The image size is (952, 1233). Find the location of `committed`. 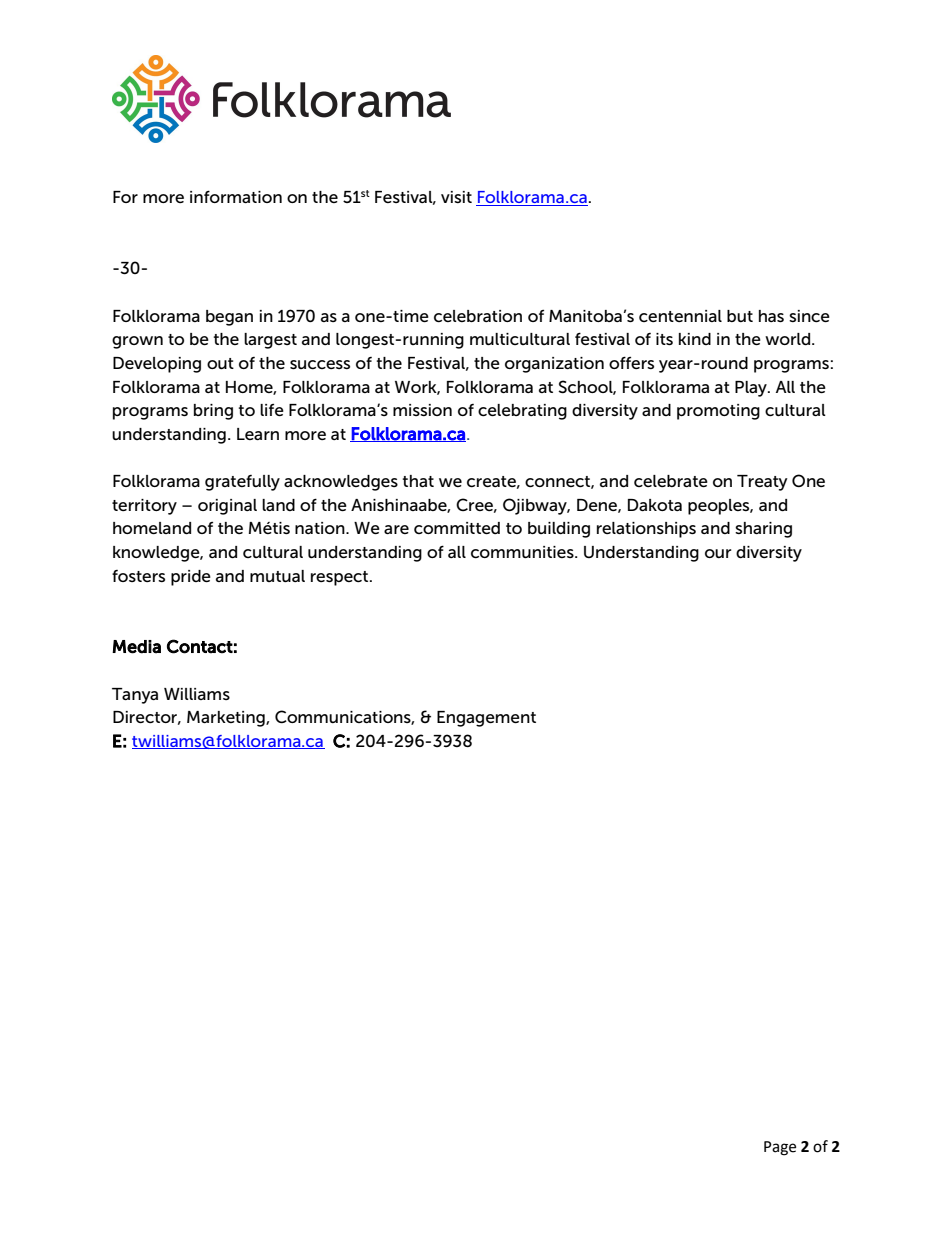

committed is located at coordinates (457, 528).
